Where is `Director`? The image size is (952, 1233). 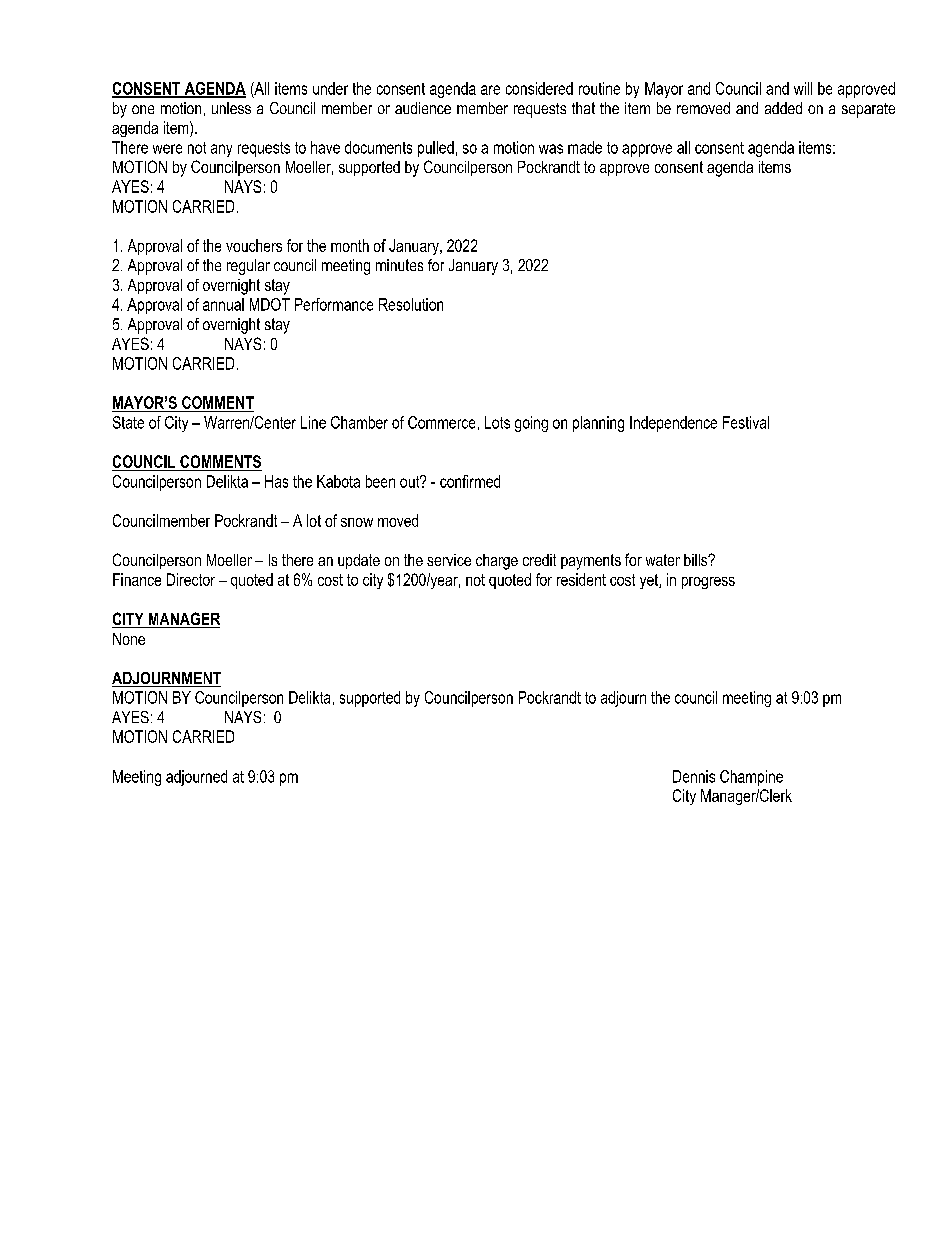
Director is located at coordinates (191, 579).
